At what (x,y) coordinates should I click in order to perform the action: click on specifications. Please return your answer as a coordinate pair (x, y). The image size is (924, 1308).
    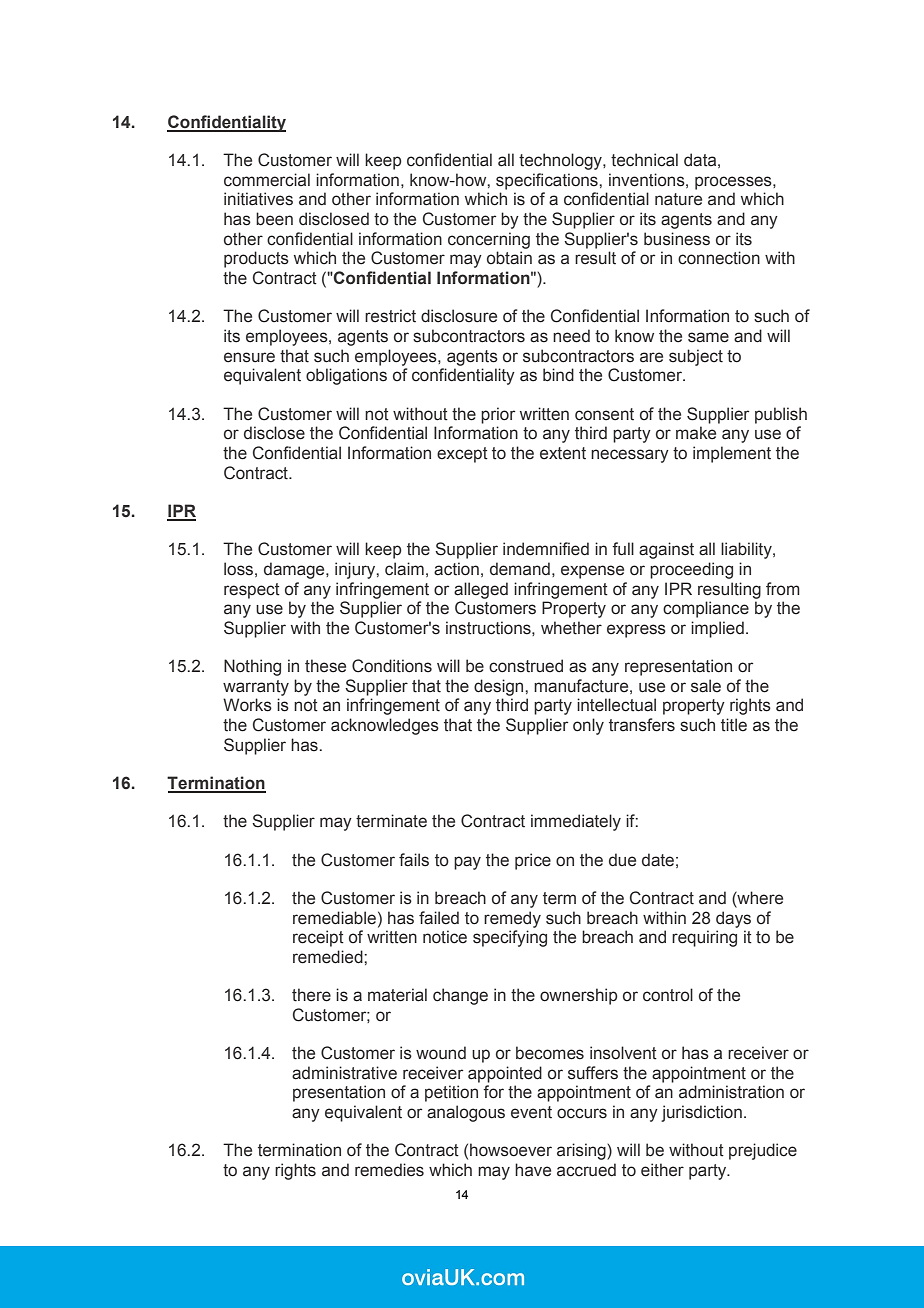
    Looking at the image, I should click on (548, 181).
